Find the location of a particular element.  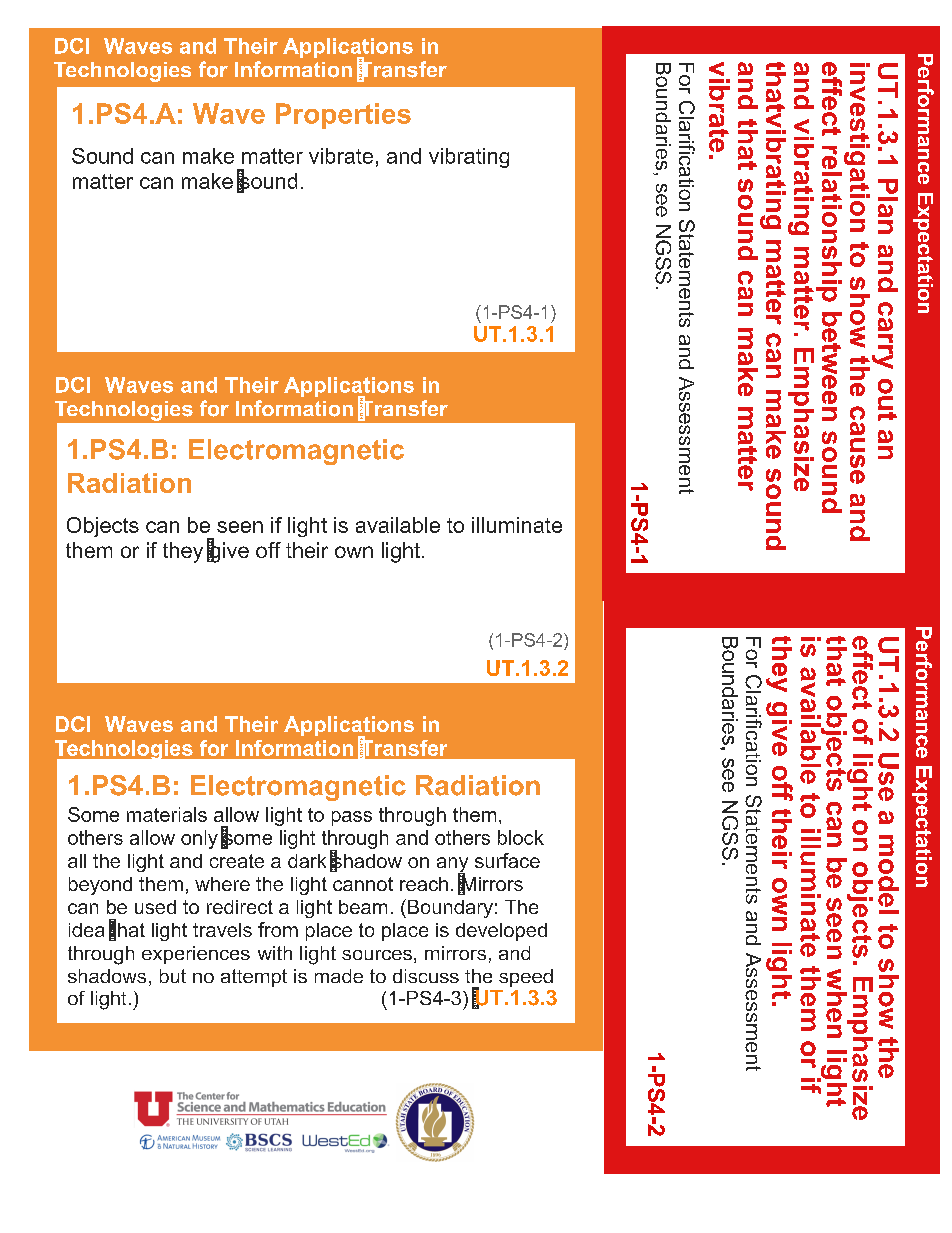

made is located at coordinates (339, 976).
